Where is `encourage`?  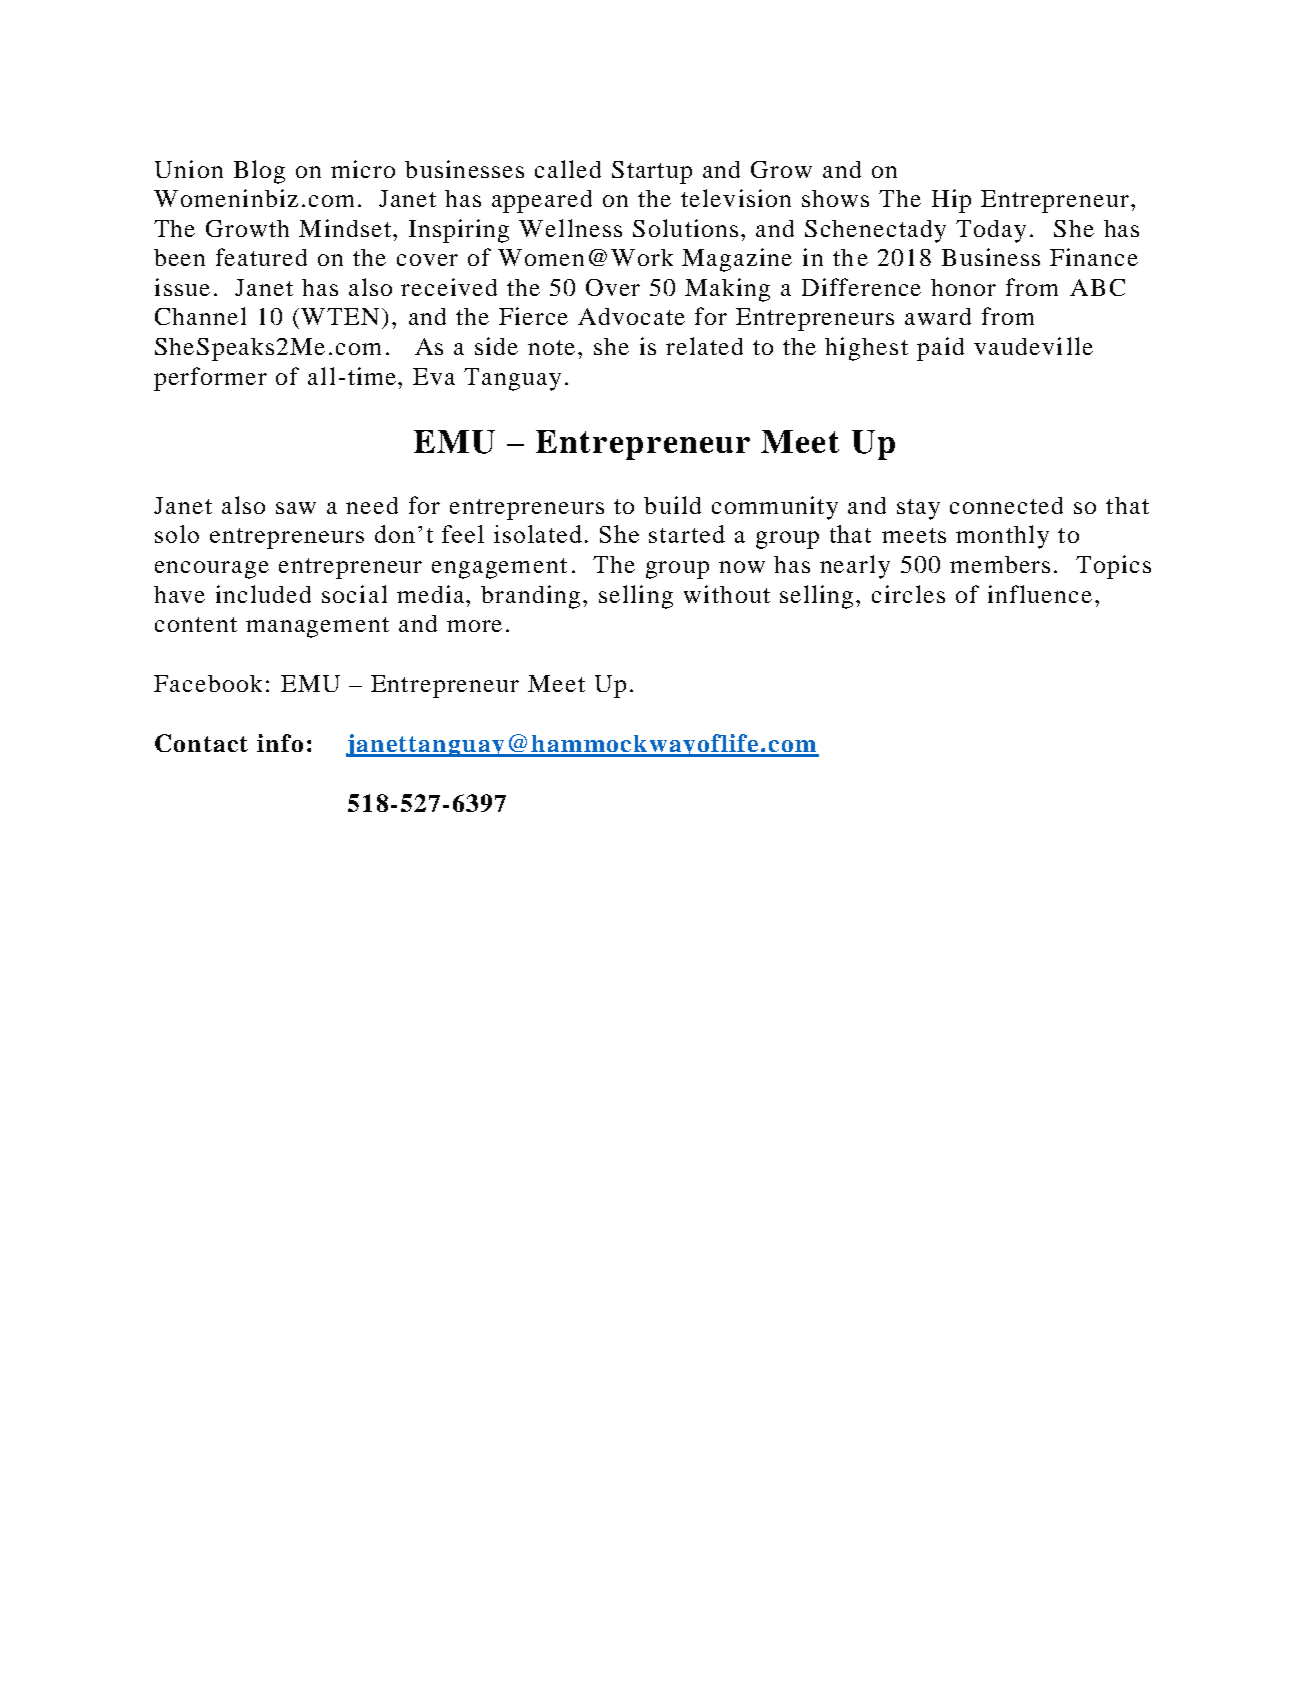
encourage is located at coordinates (212, 570).
